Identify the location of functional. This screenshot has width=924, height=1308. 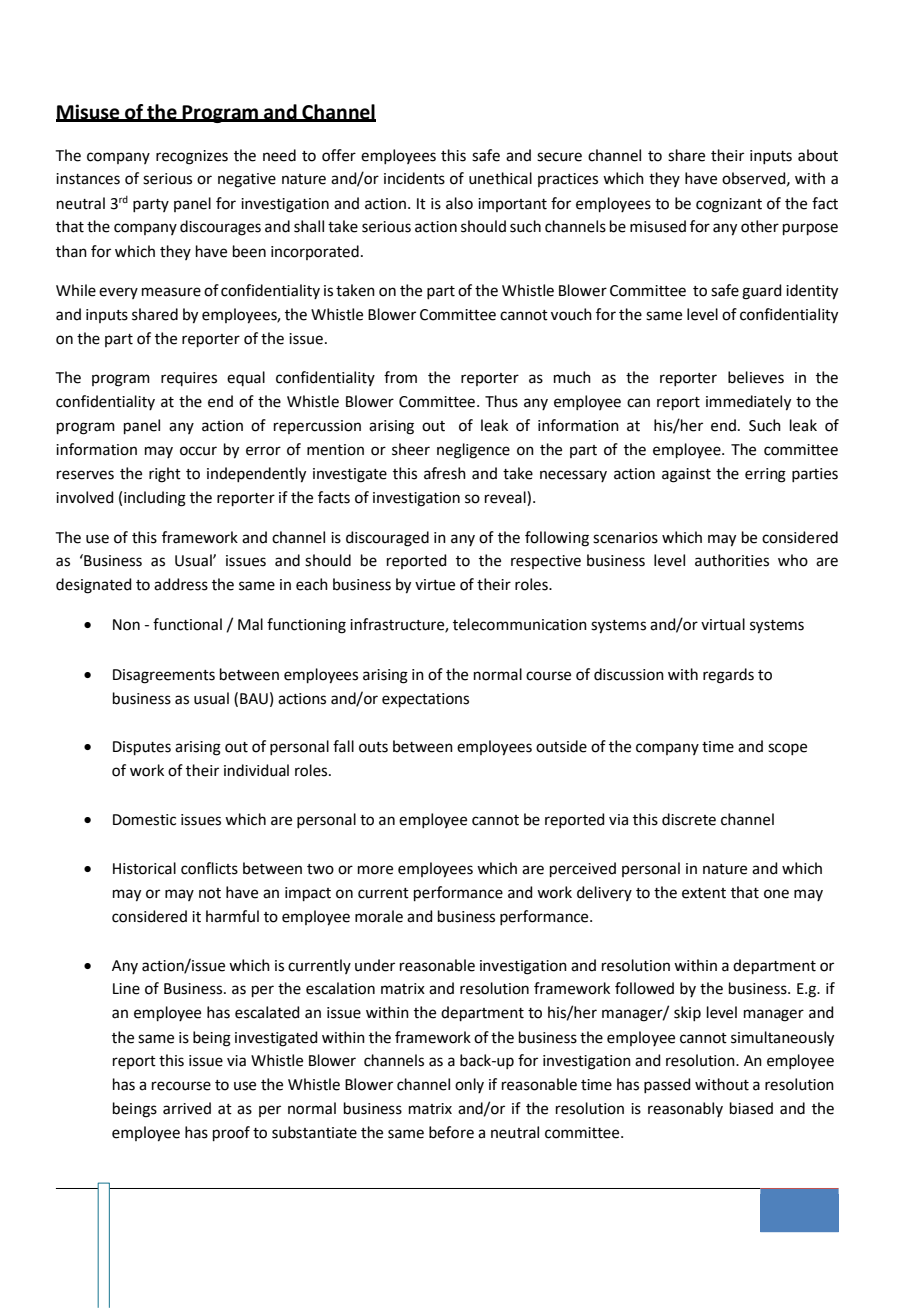
(187, 624).
